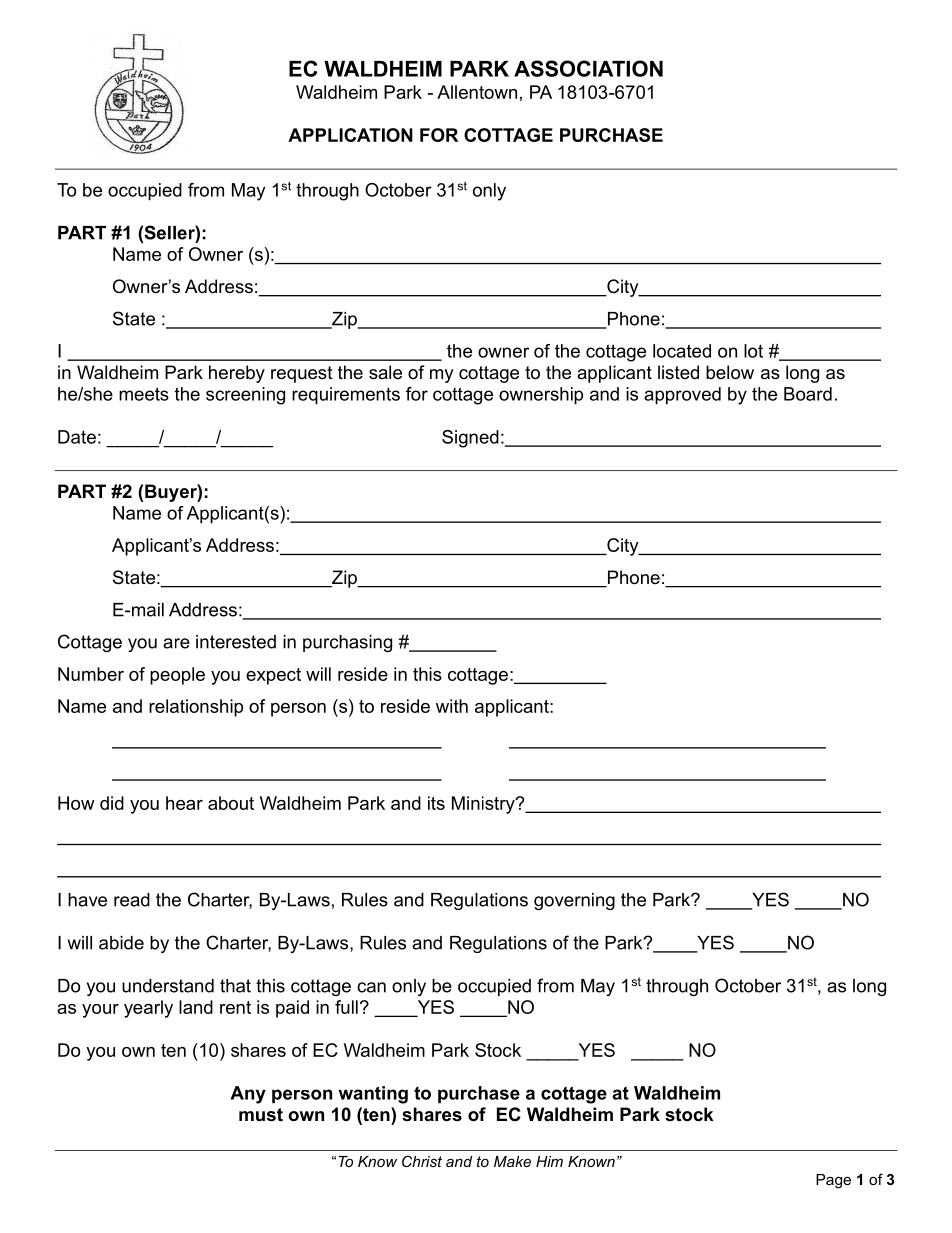 The height and width of the screenshot is (1233, 952). What do you see at coordinates (484, 805) in the screenshot?
I see `Ministry` at bounding box center [484, 805].
